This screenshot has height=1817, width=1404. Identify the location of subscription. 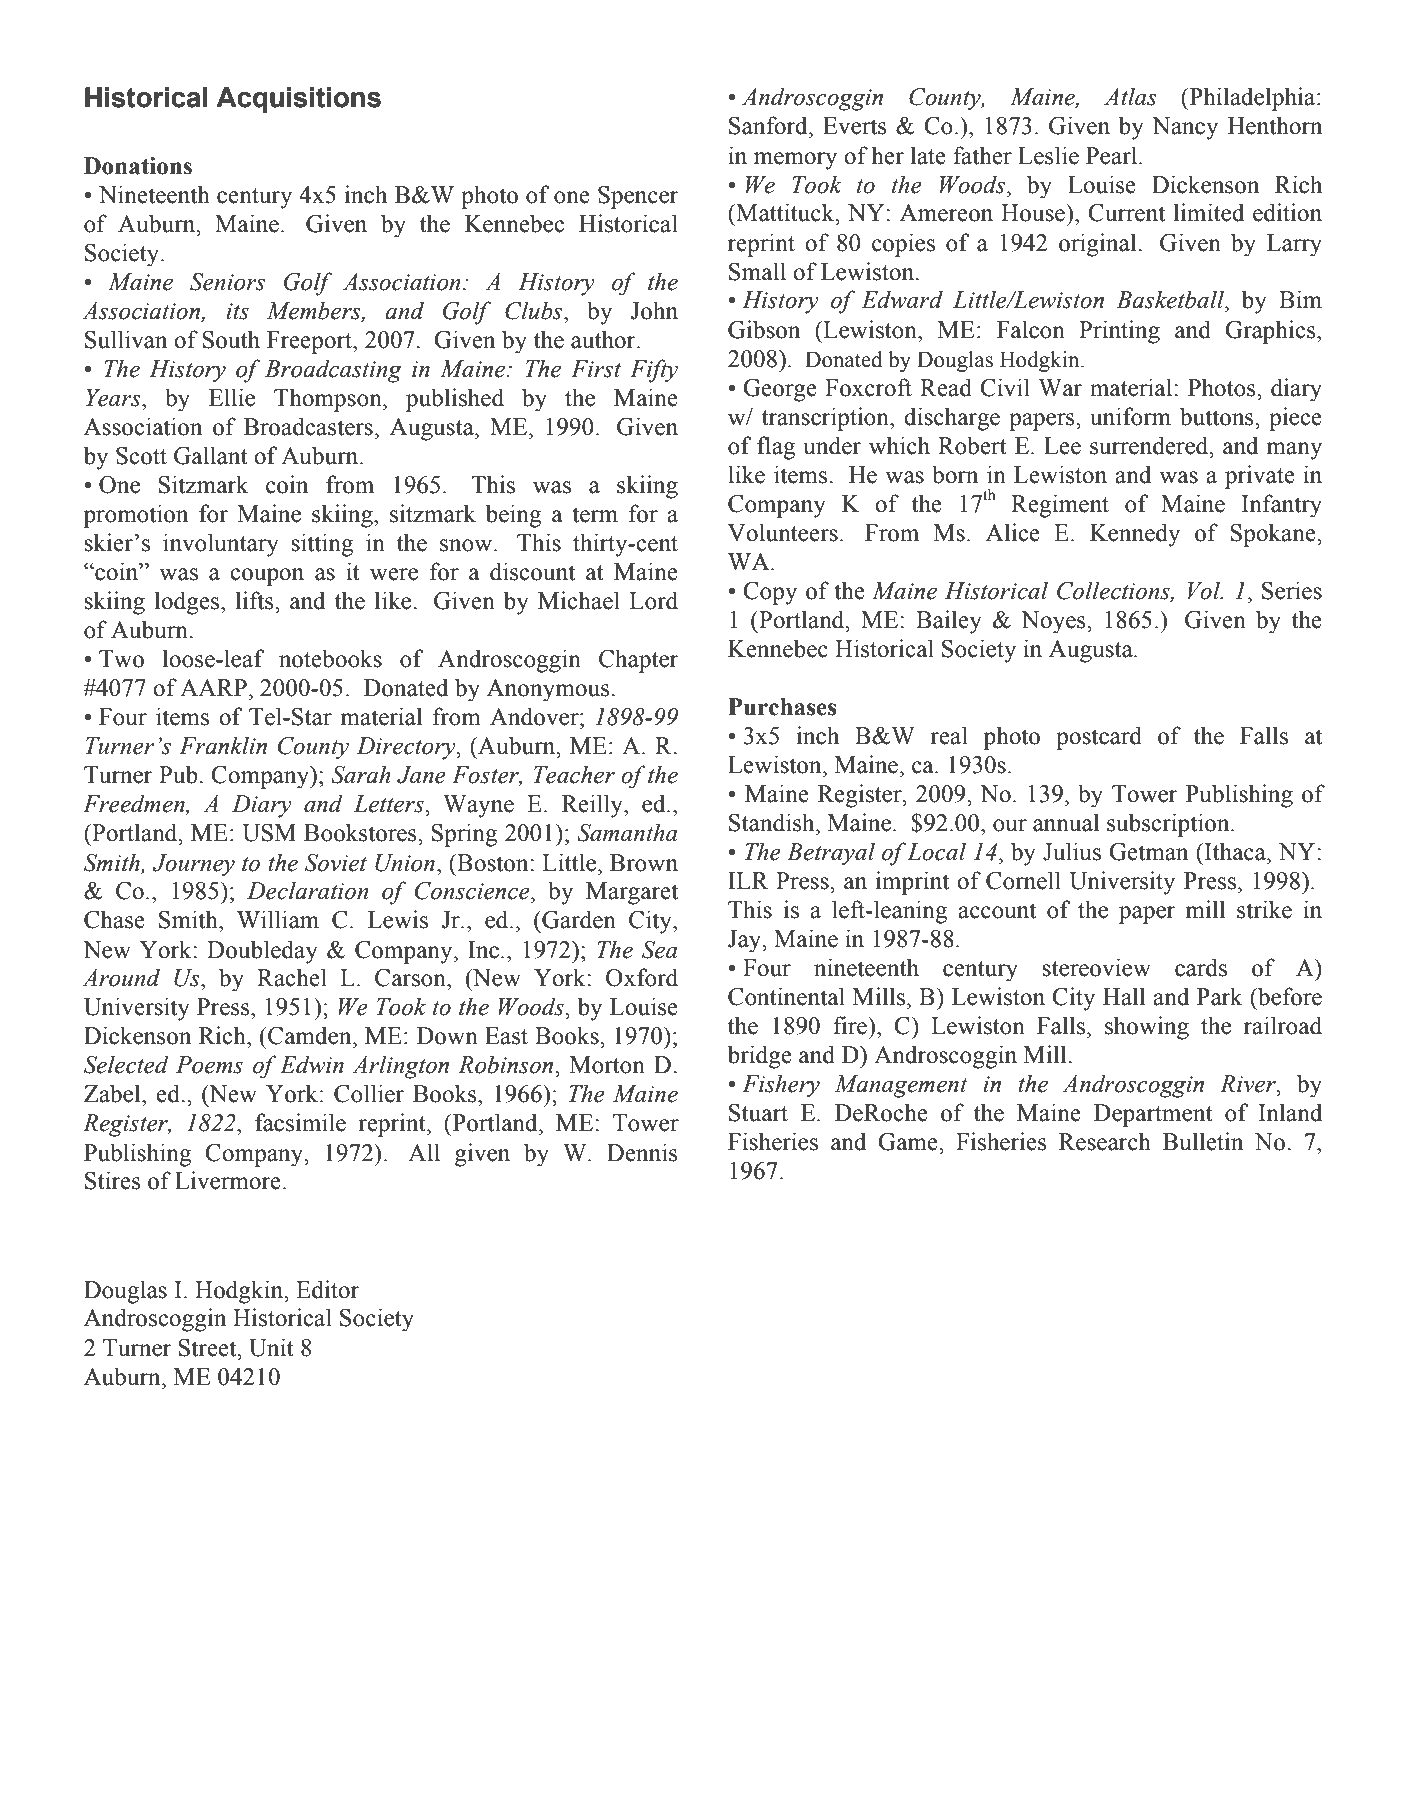
(1169, 825).
